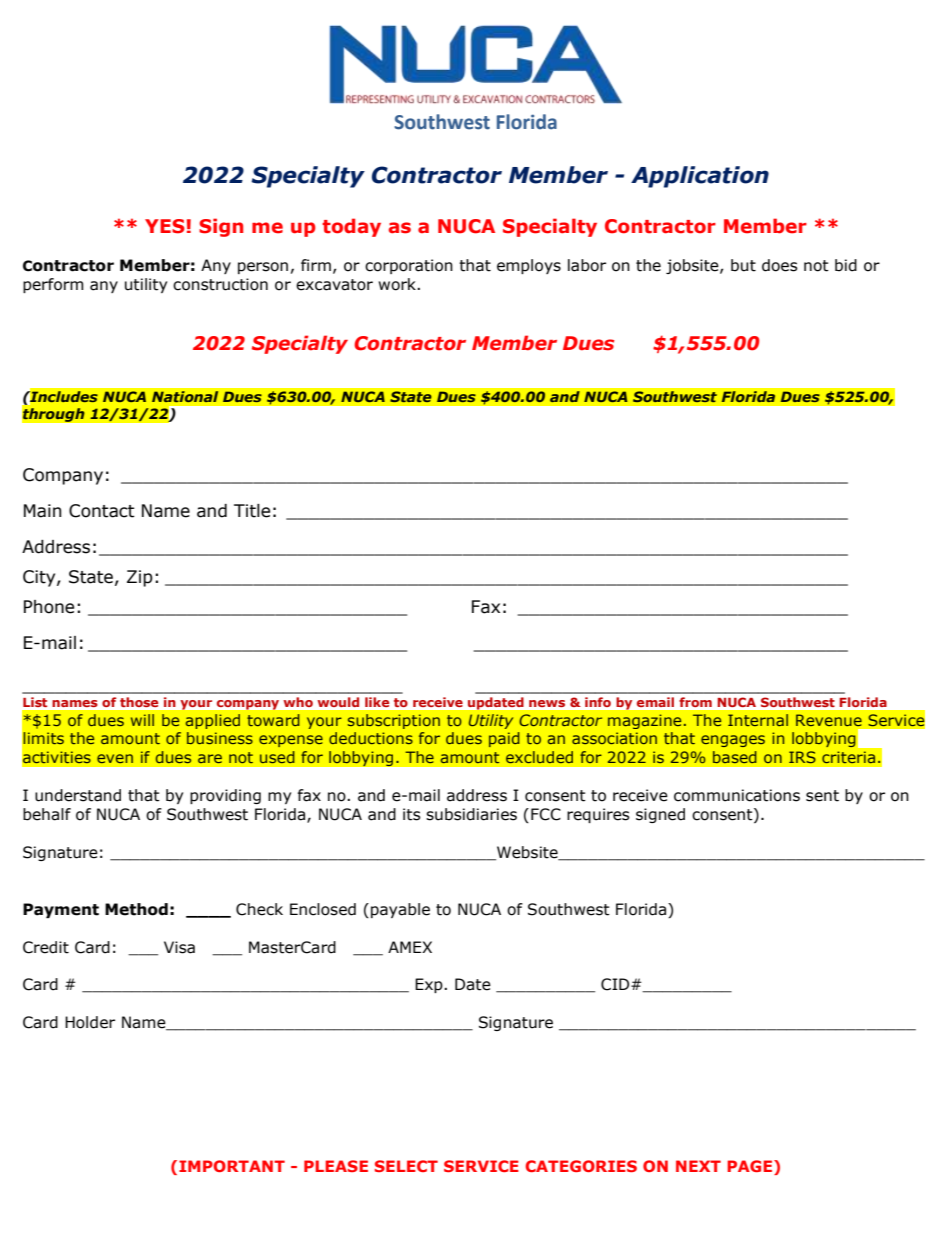 This document has height=1233, width=952. I want to click on understand, so click(78, 795).
